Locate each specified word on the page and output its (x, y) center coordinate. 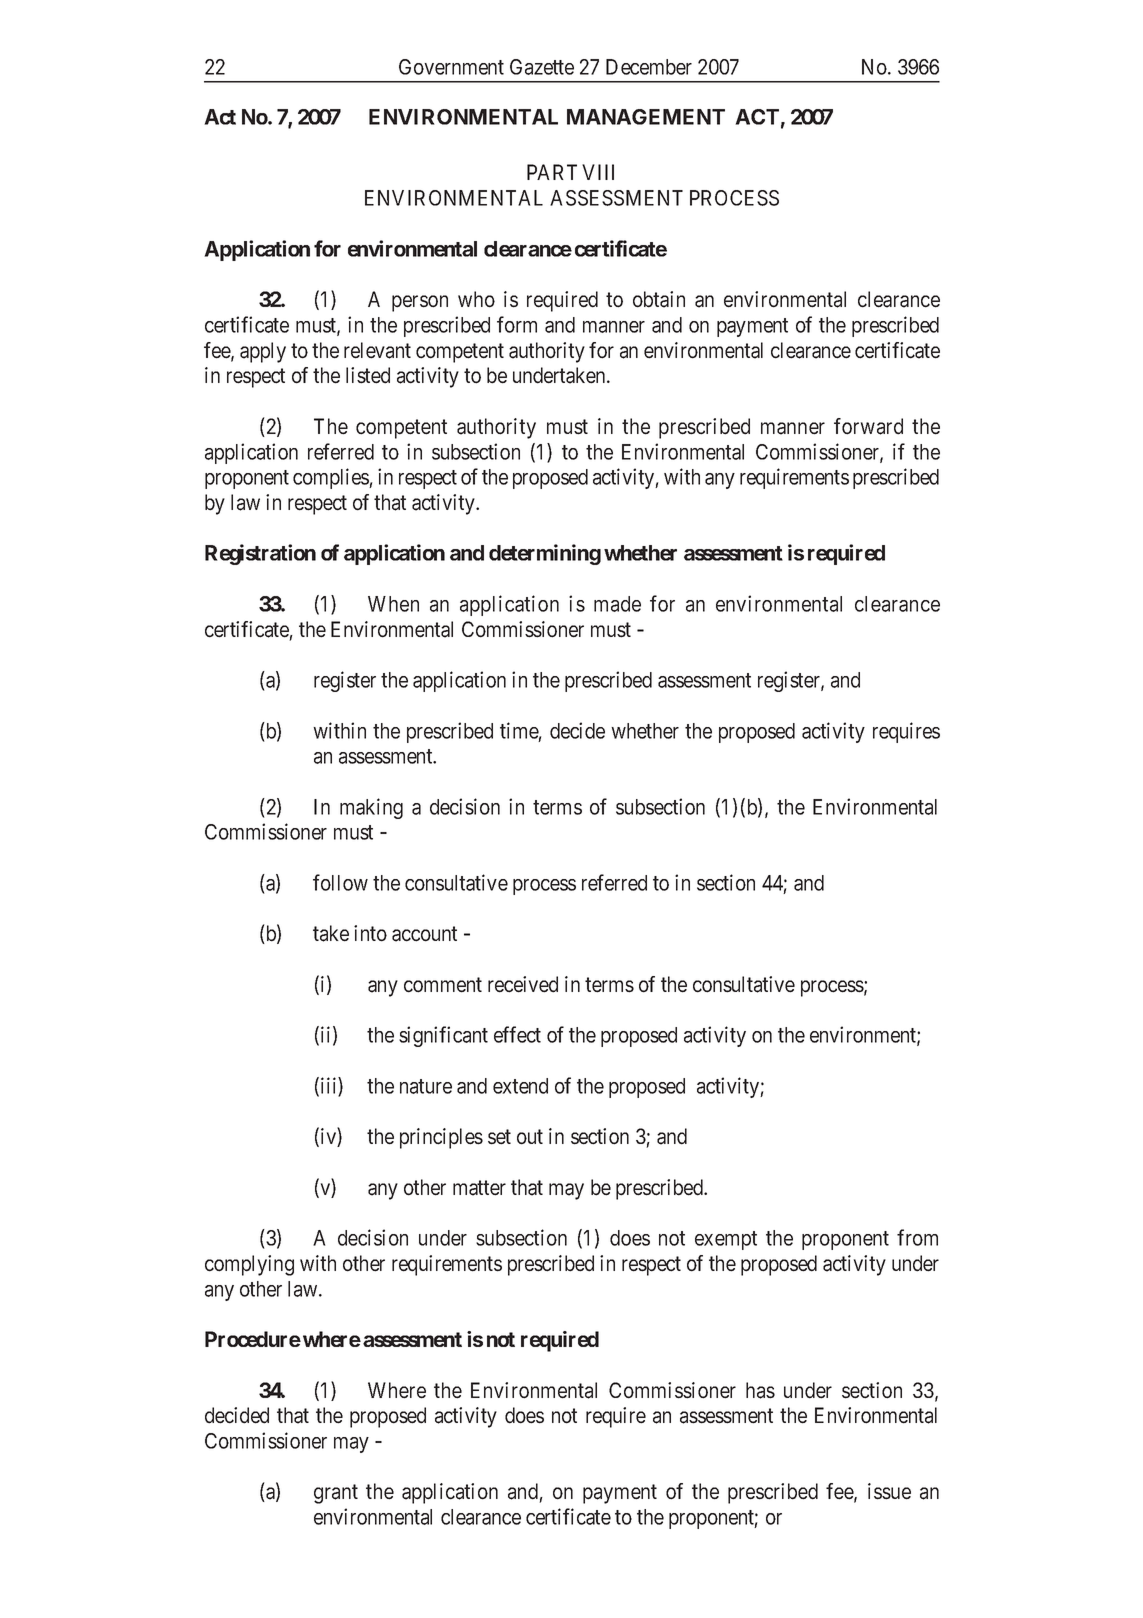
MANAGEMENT (645, 117)
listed (368, 375)
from (917, 1237)
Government (451, 67)
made (617, 604)
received (523, 984)
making (371, 808)
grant (336, 1494)
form (517, 324)
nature (426, 1086)
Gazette (542, 67)
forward (868, 426)
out (530, 1137)
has (760, 1390)
